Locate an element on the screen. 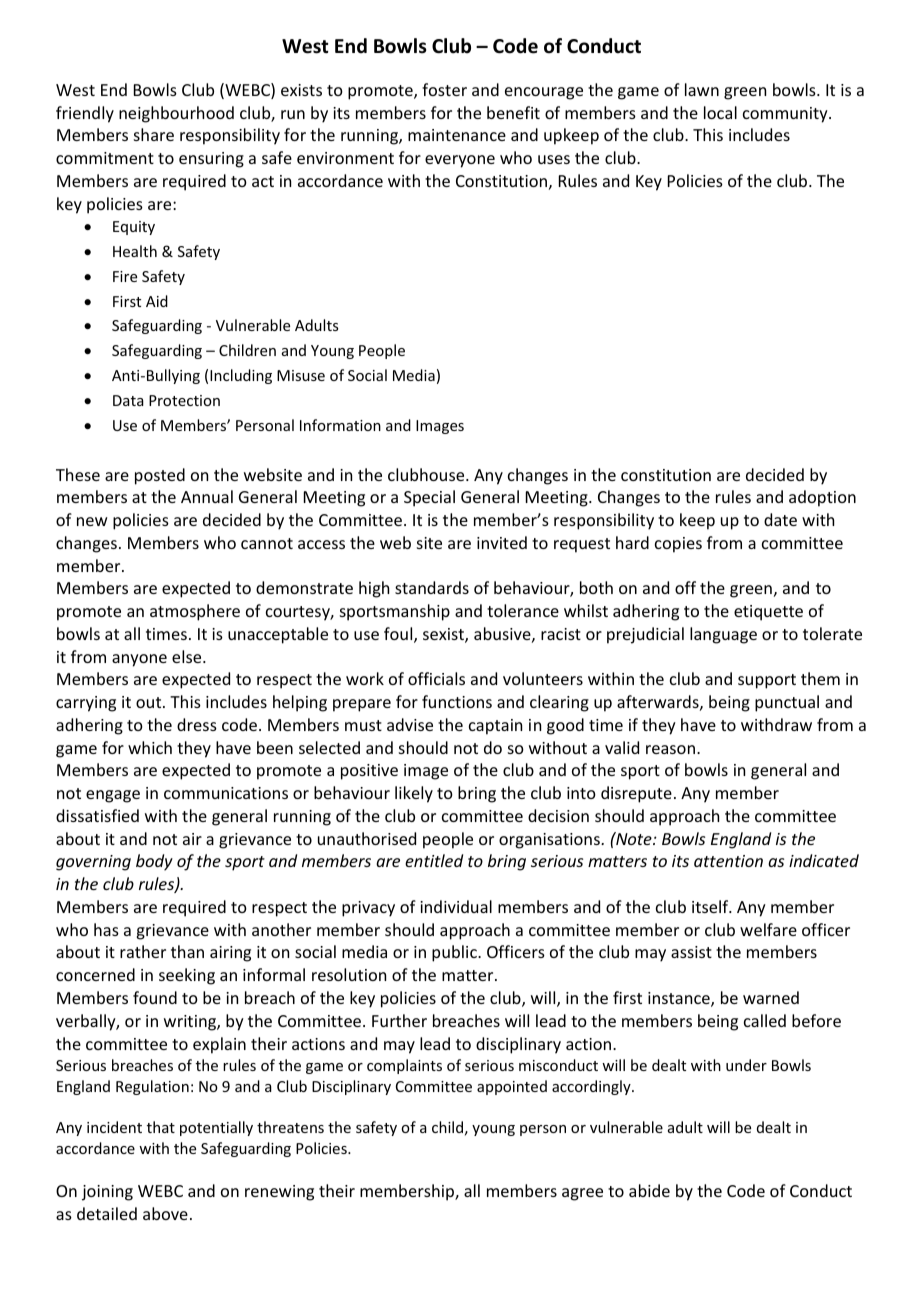 This screenshot has height=1308, width=924. reason is located at coordinates (670, 749).
